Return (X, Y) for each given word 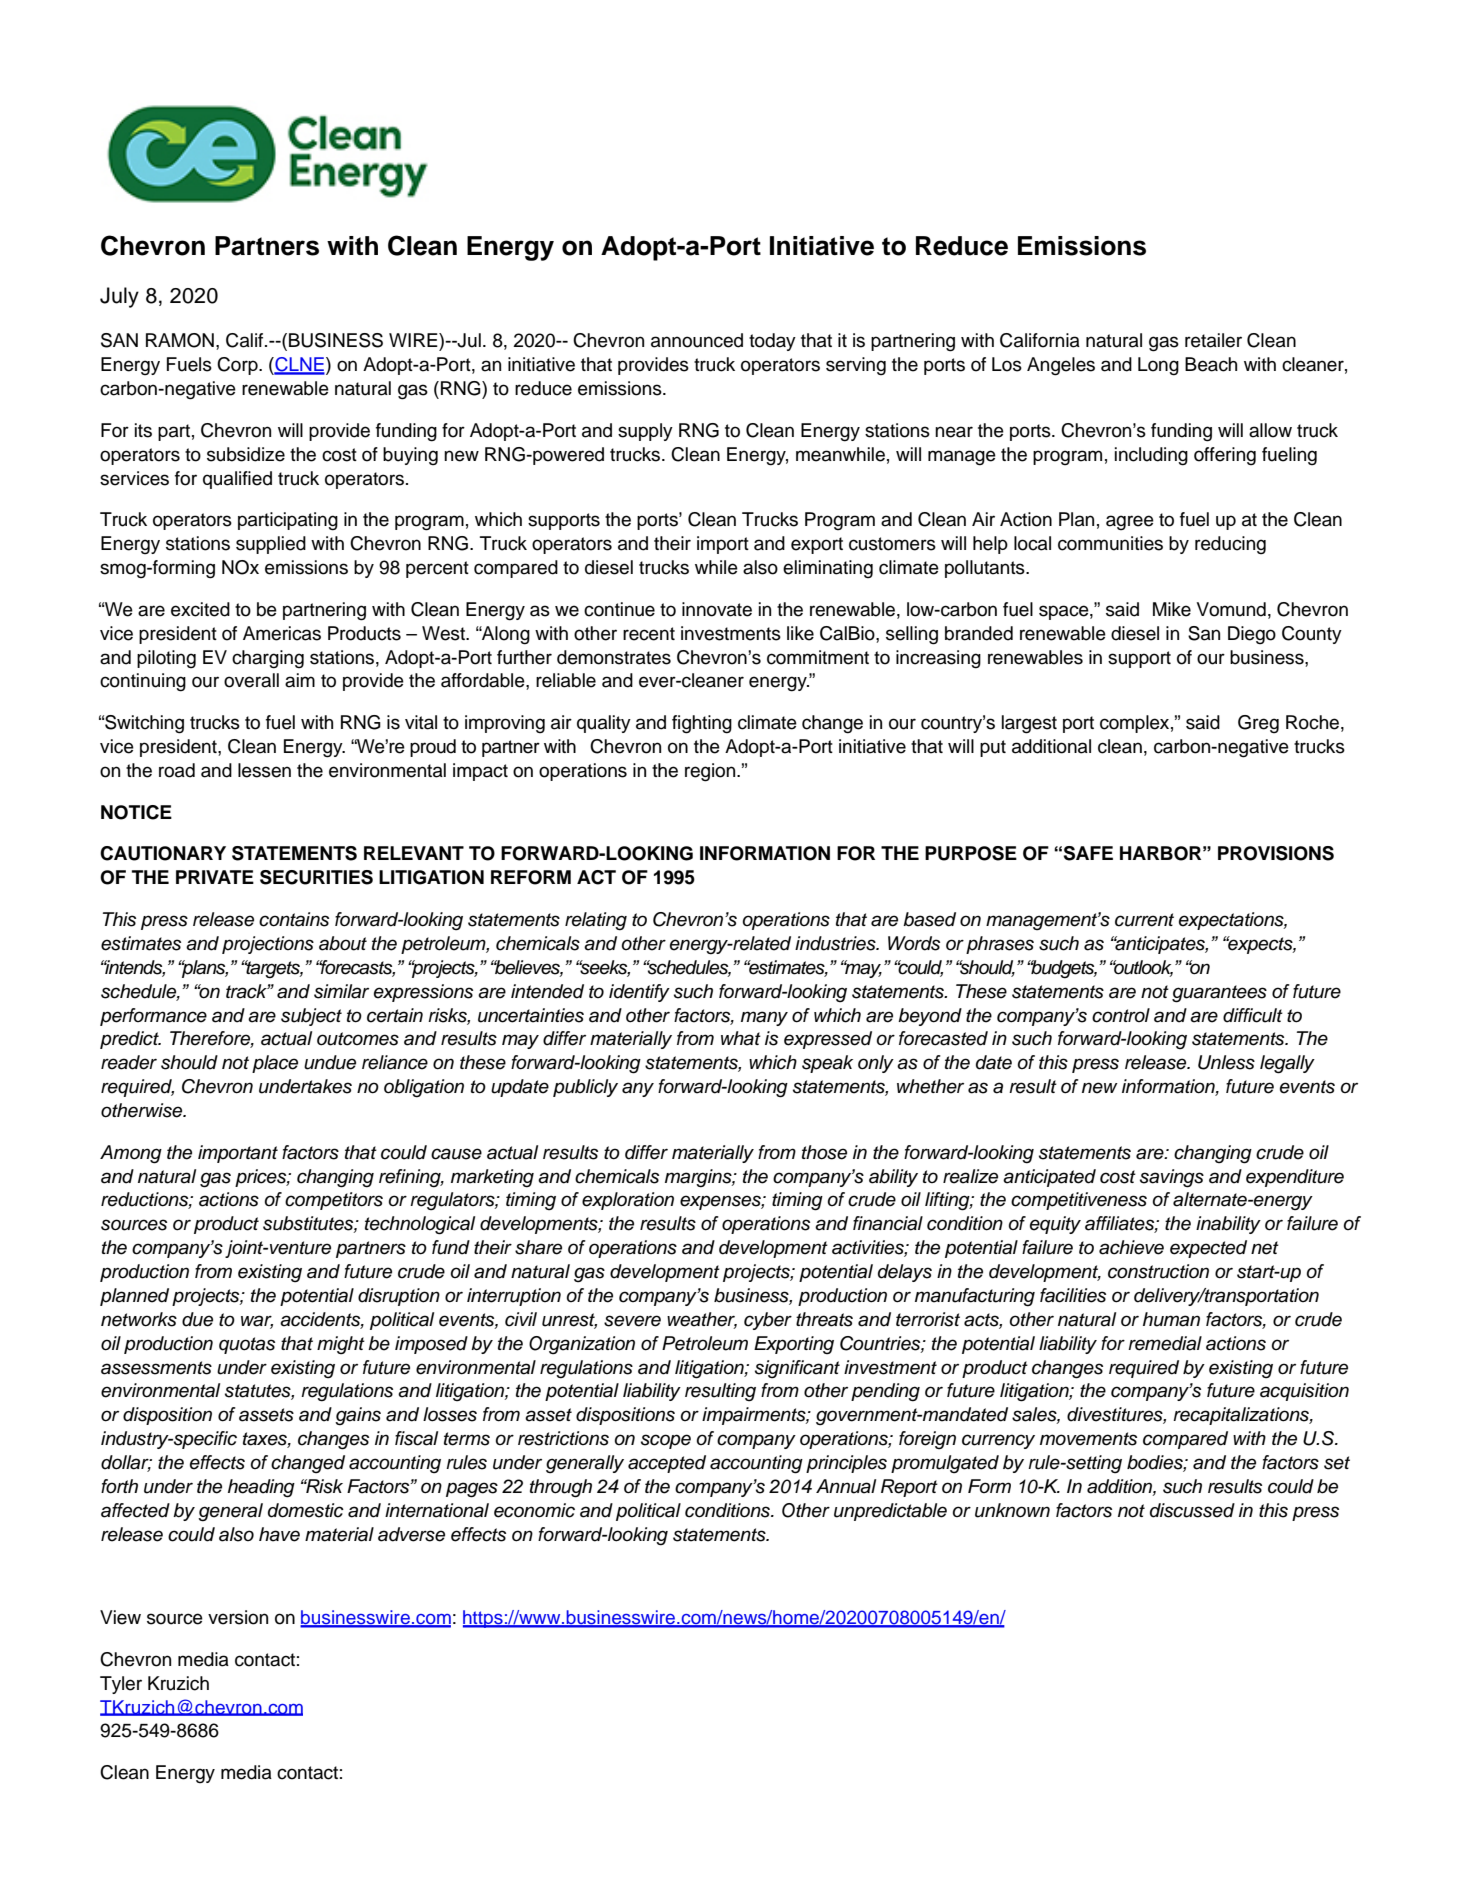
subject (311, 1017)
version (238, 1617)
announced (697, 340)
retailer (1213, 340)
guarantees (1219, 994)
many (764, 1018)
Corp (238, 366)
